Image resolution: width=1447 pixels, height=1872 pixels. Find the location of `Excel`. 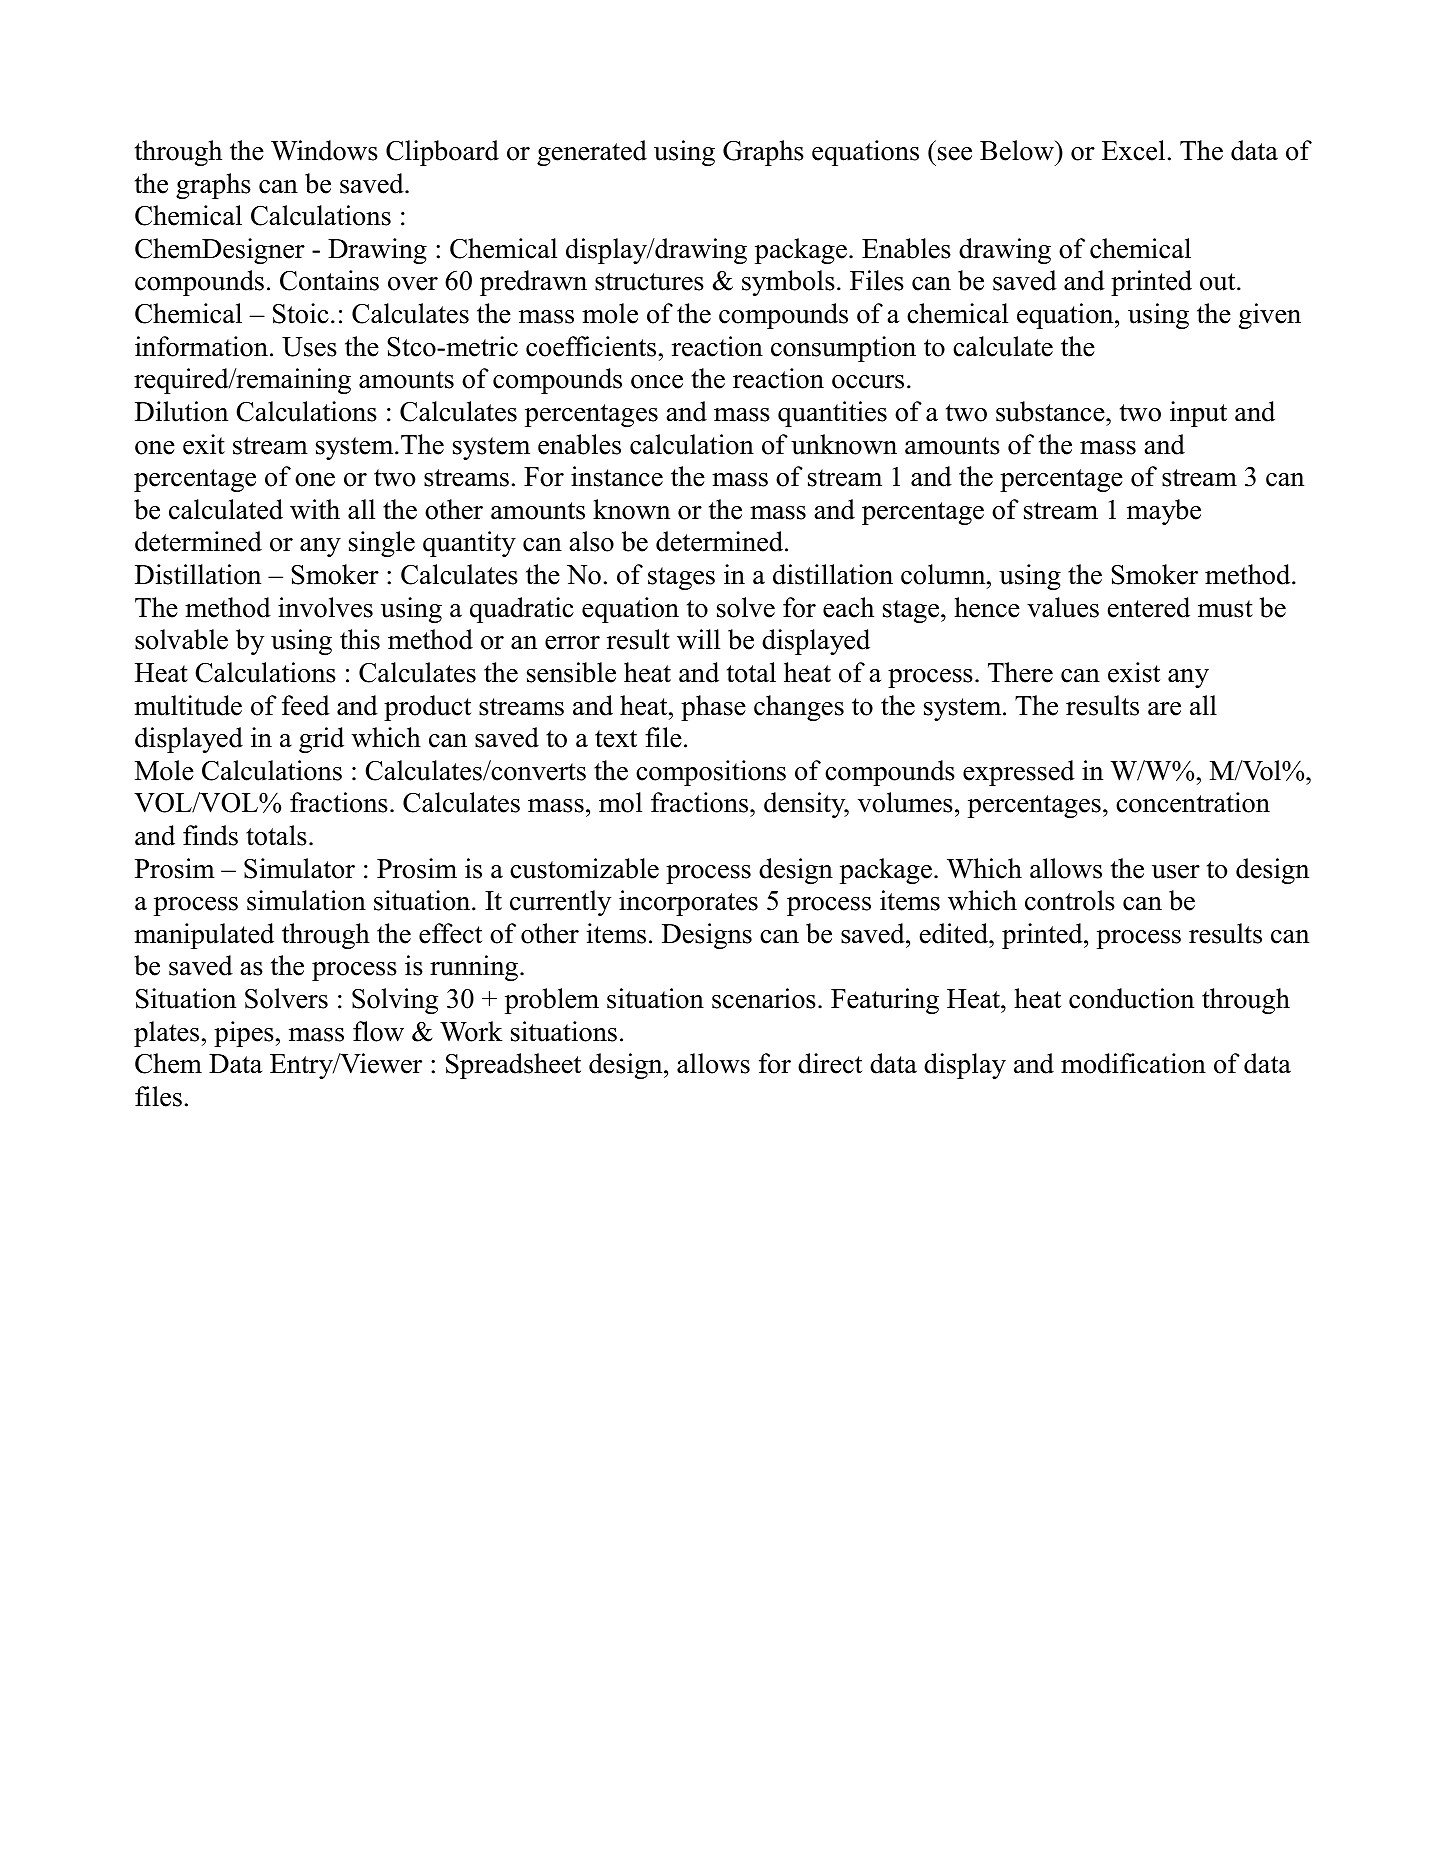

Excel is located at coordinates (1133, 150).
